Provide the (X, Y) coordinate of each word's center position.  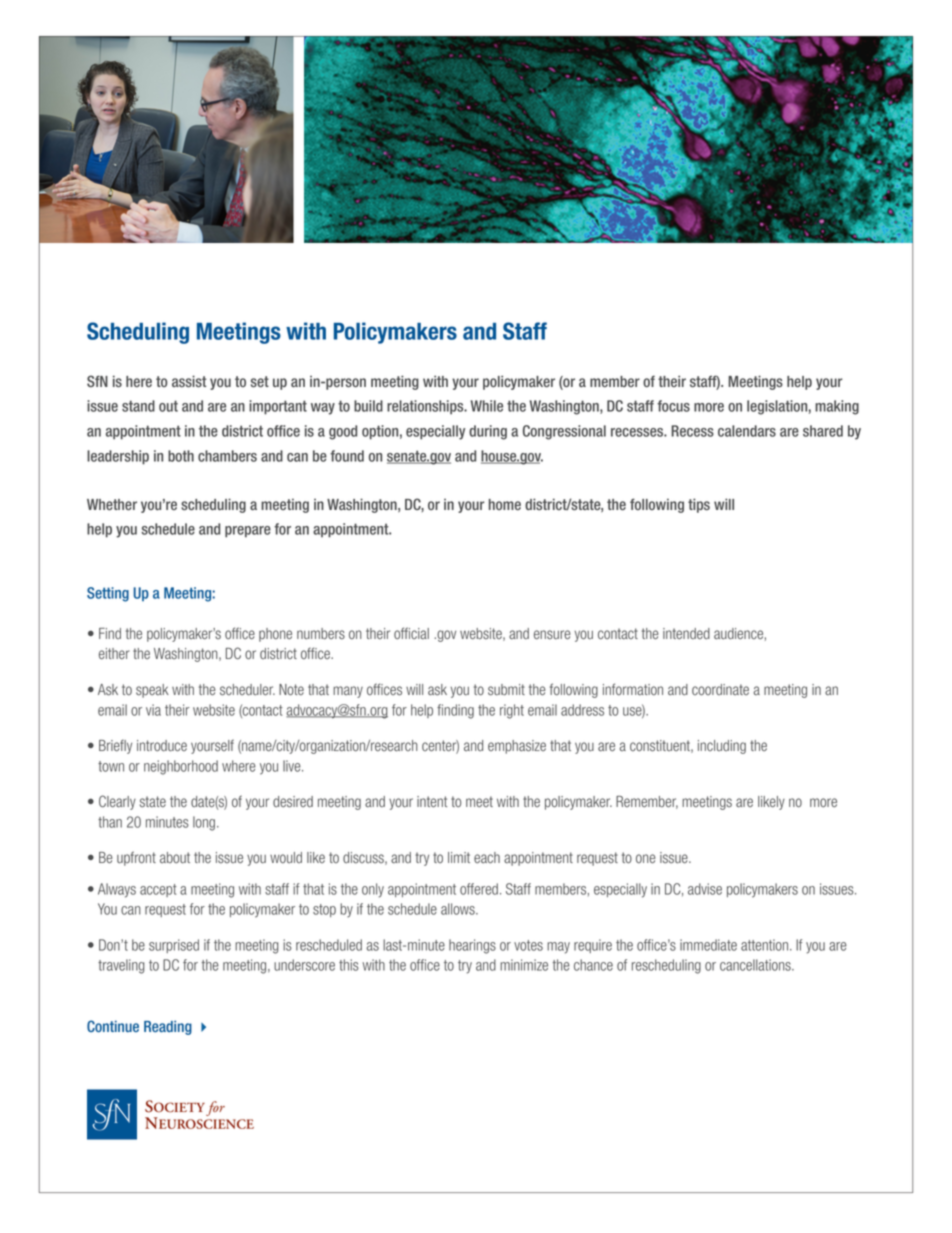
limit (459, 857)
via (153, 710)
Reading (168, 1028)
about (175, 858)
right (512, 711)
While (487, 406)
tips (699, 505)
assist (189, 381)
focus (673, 406)
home (505, 504)
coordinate (720, 690)
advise (705, 889)
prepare (248, 532)
